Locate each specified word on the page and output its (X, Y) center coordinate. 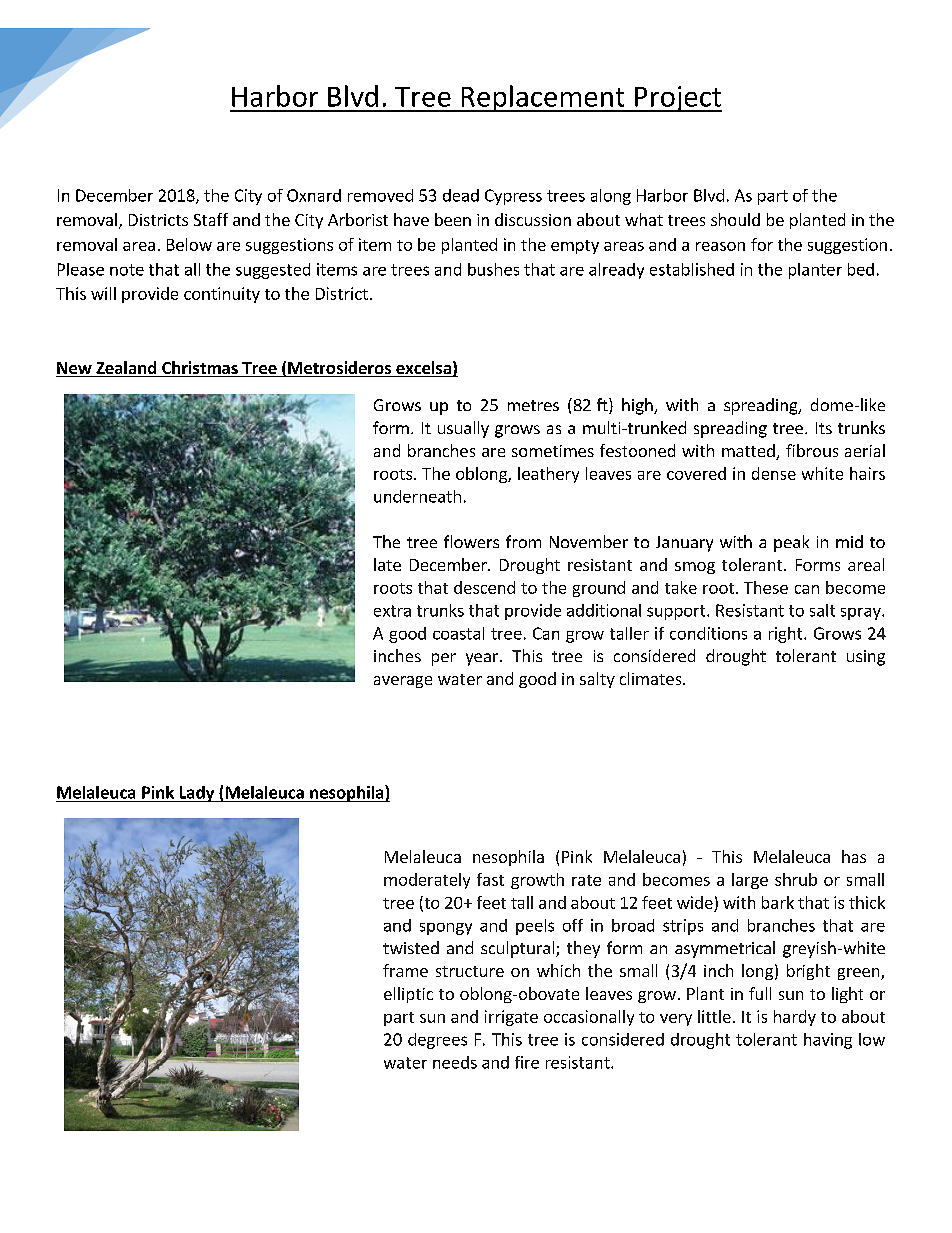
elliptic (408, 995)
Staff (211, 219)
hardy (795, 1018)
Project (677, 99)
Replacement (543, 98)
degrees (437, 1041)
